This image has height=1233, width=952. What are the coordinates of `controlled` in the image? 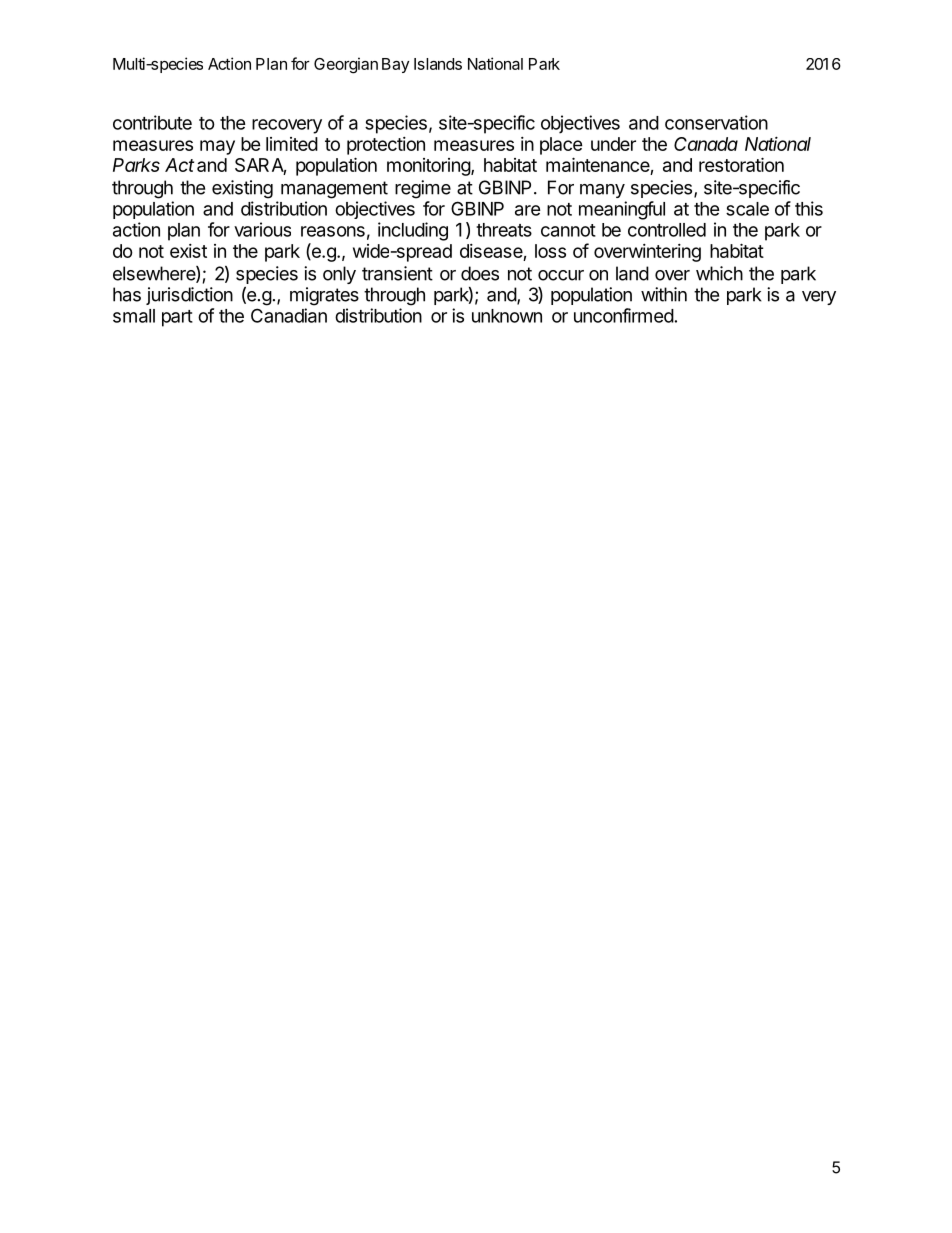 It's located at (667, 230).
